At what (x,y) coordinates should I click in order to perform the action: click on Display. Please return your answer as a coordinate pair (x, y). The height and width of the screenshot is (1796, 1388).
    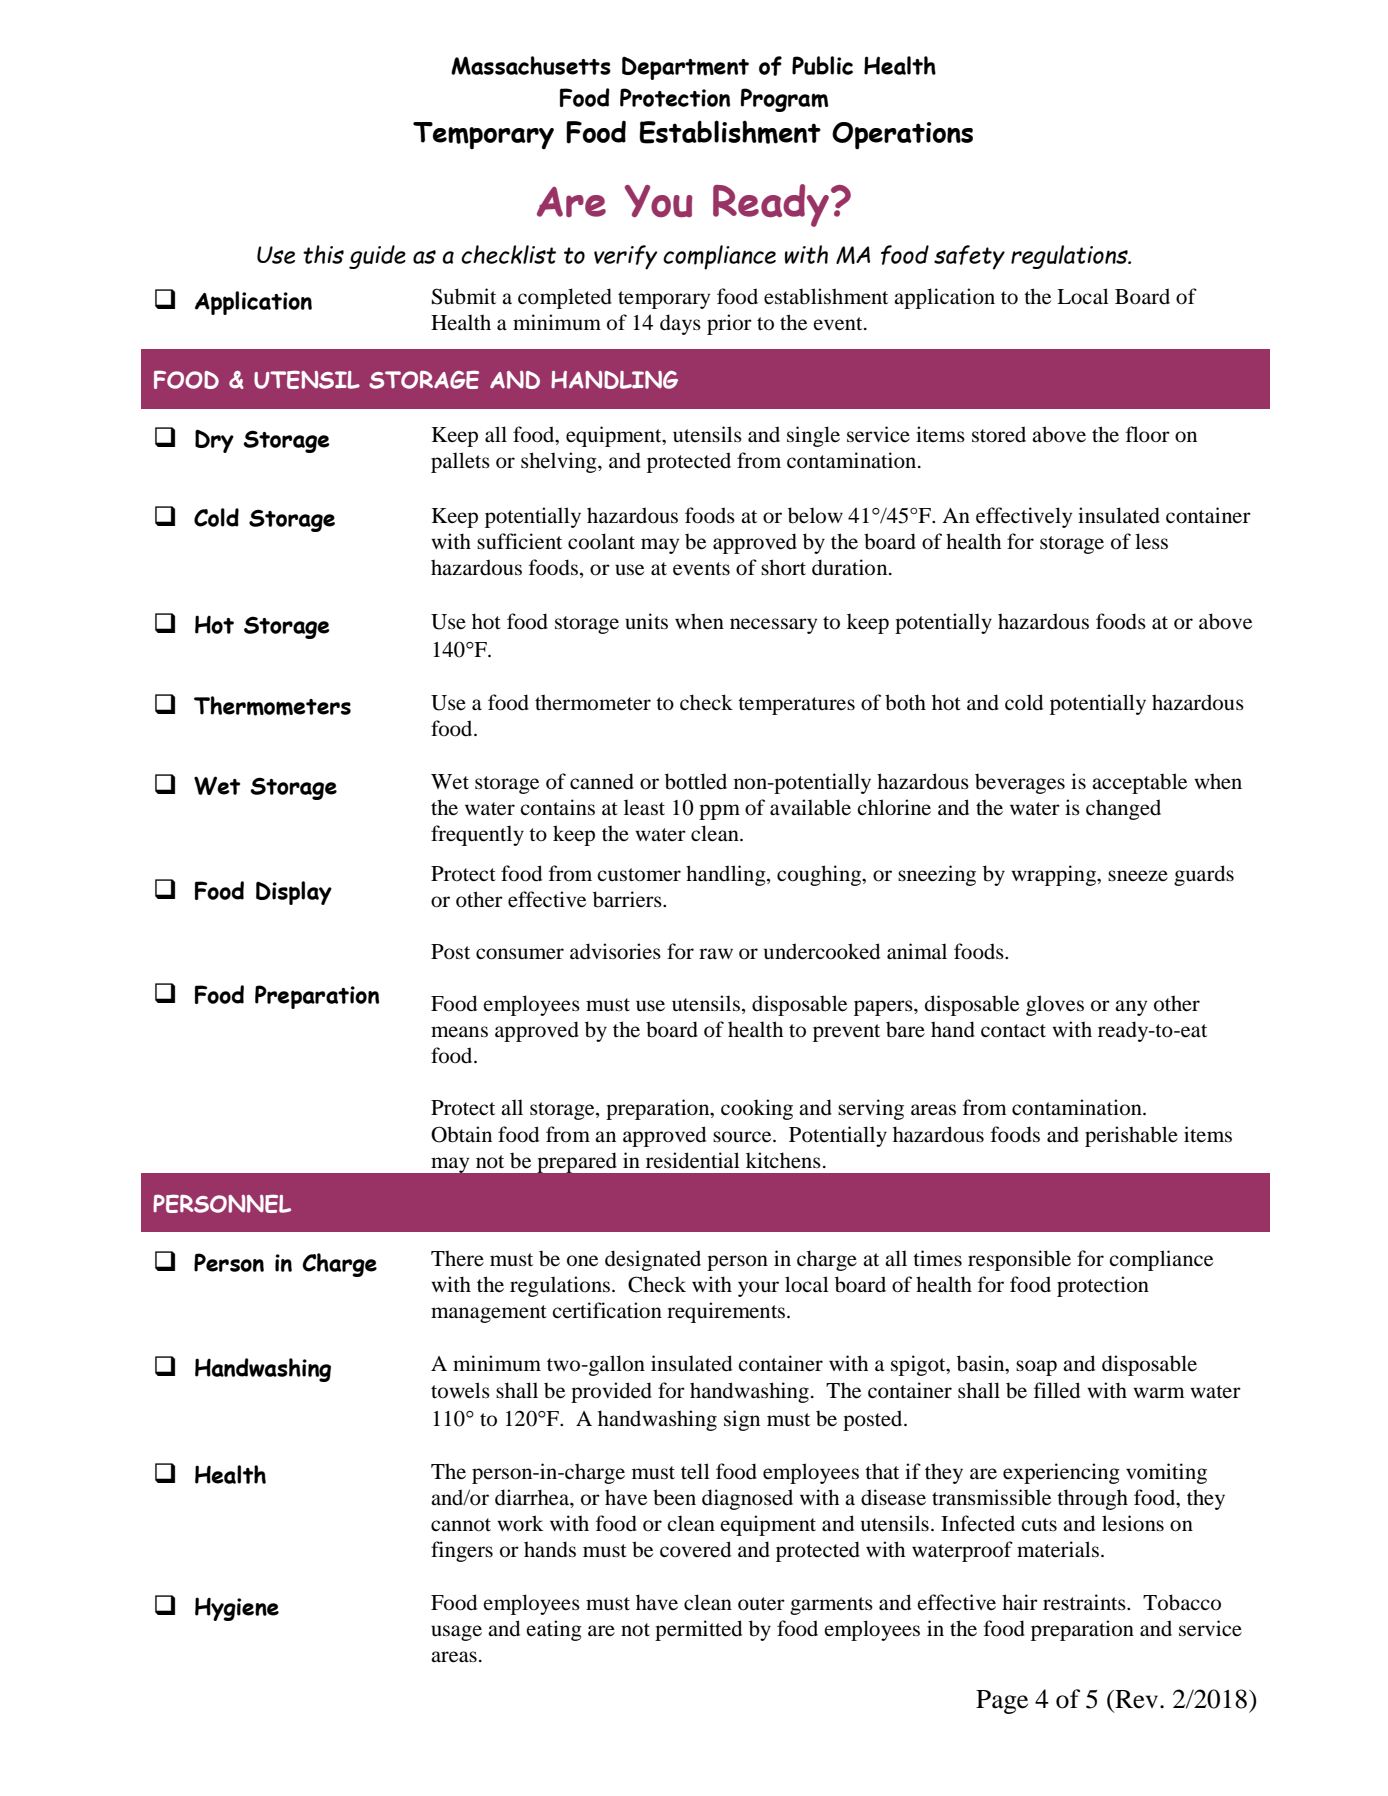
    Looking at the image, I should click on (294, 893).
